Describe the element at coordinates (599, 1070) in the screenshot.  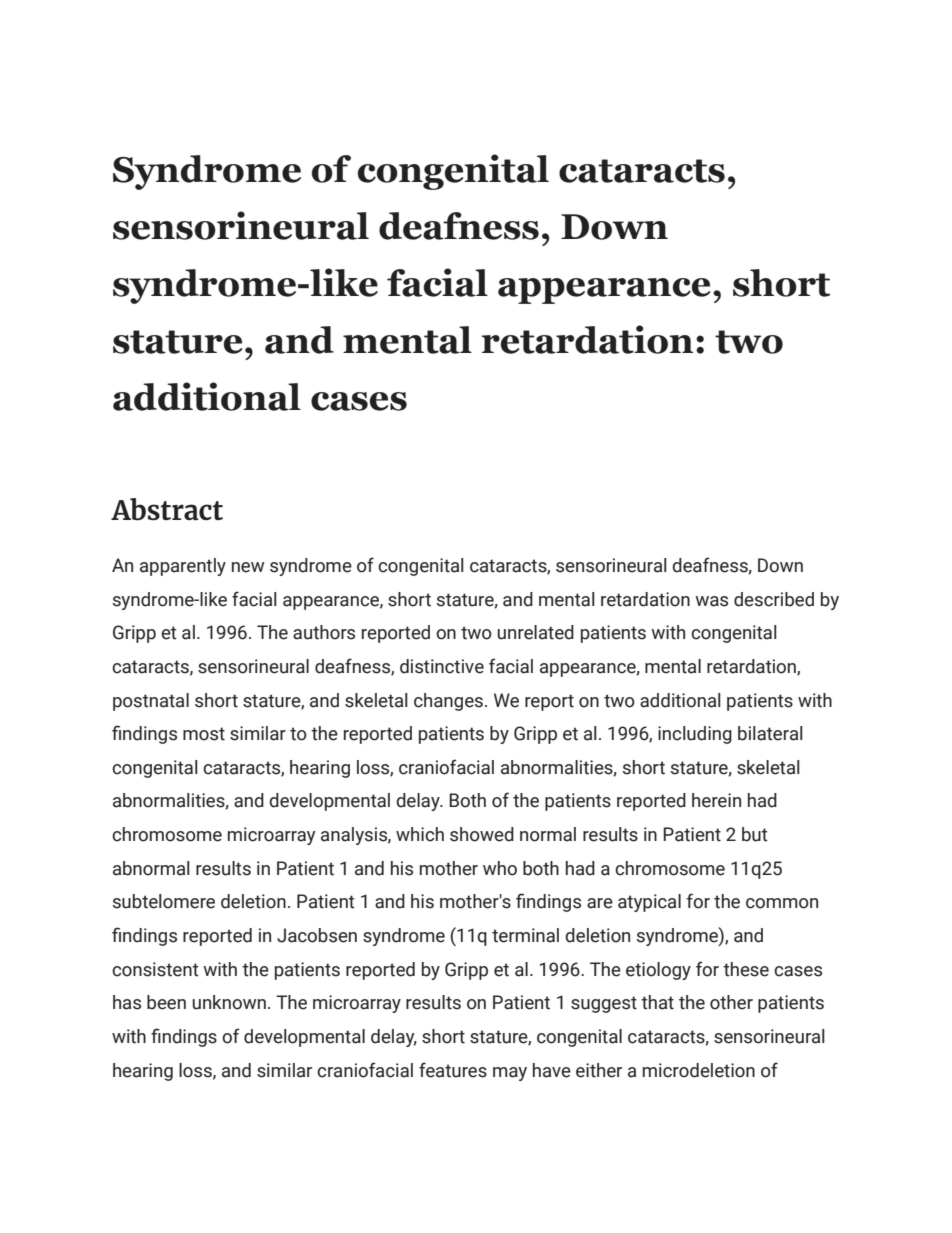
I see `either` at that location.
